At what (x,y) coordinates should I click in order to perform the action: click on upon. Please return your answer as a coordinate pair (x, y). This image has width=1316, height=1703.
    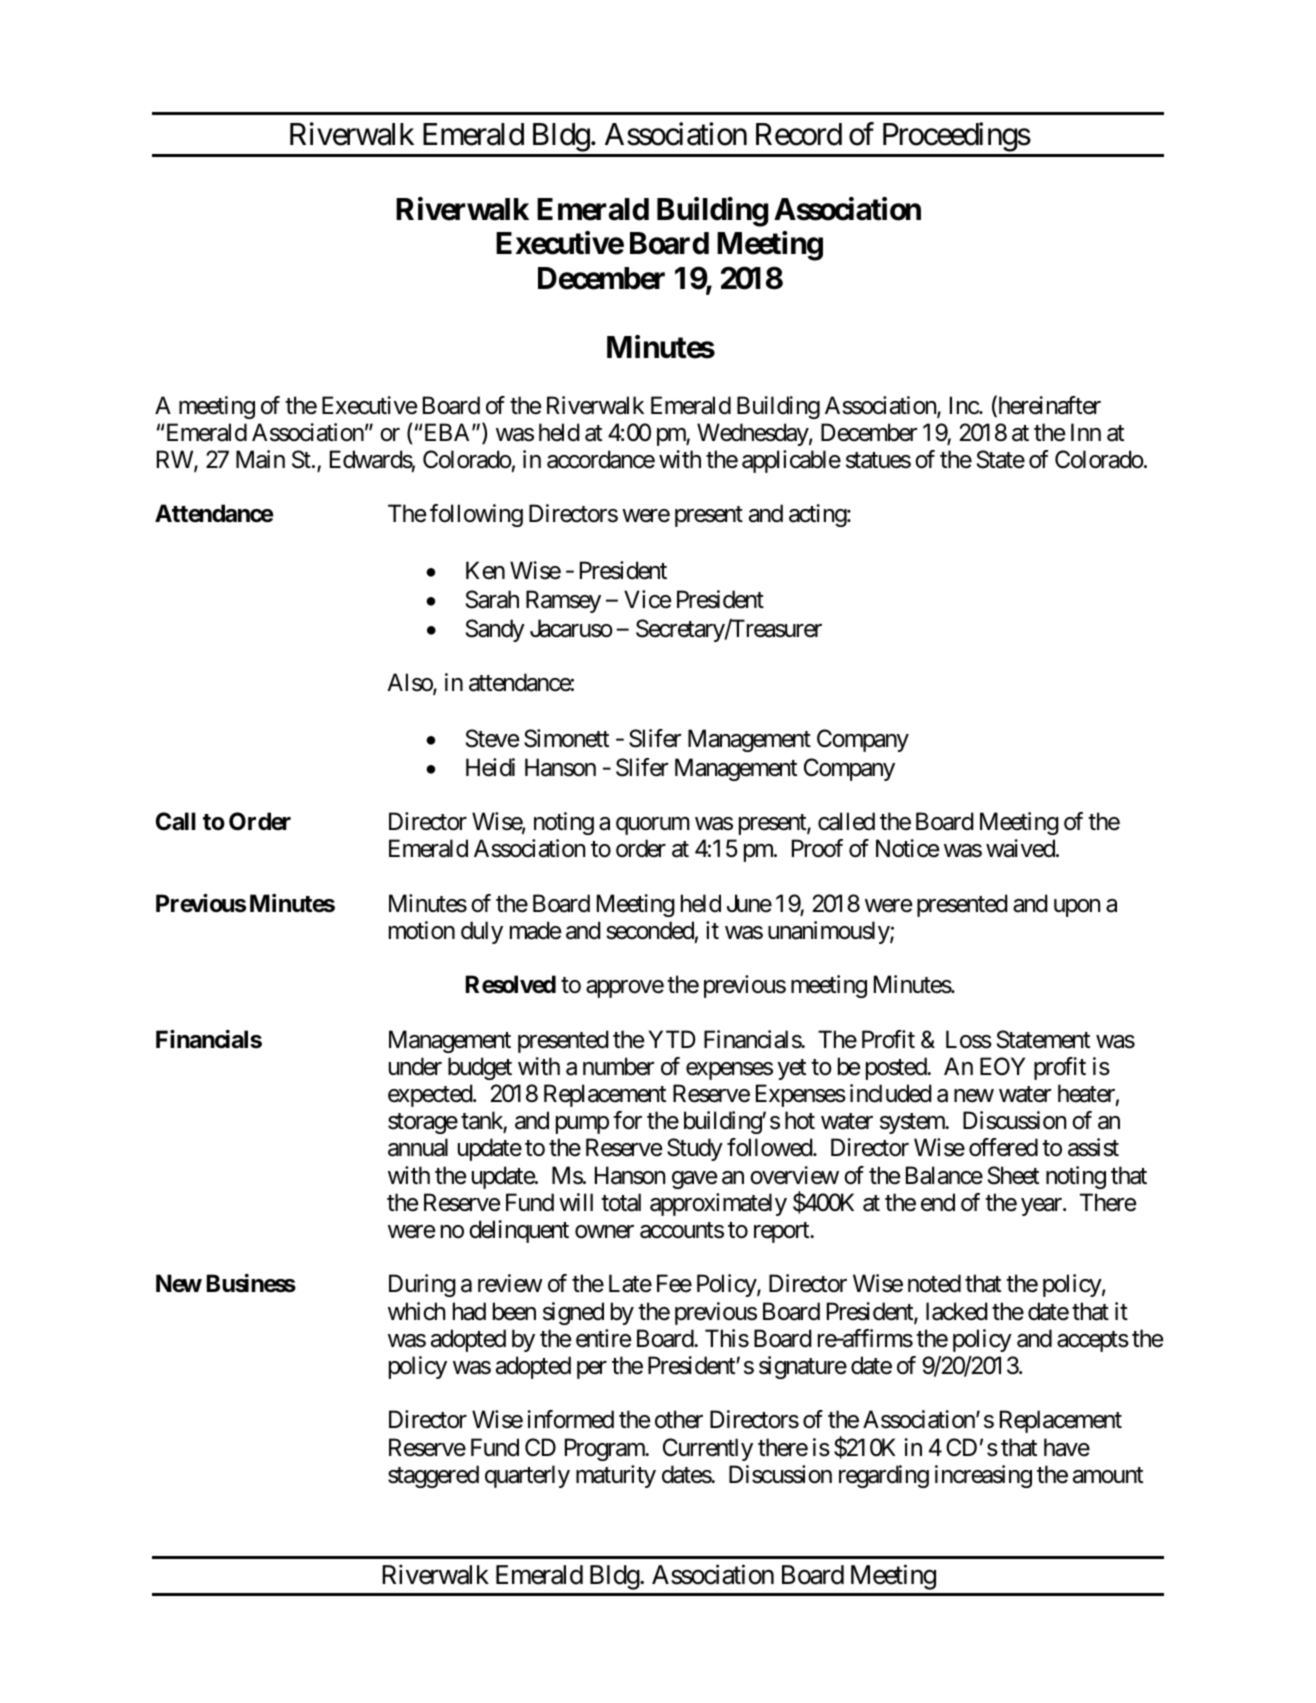
    Looking at the image, I should click on (1077, 908).
